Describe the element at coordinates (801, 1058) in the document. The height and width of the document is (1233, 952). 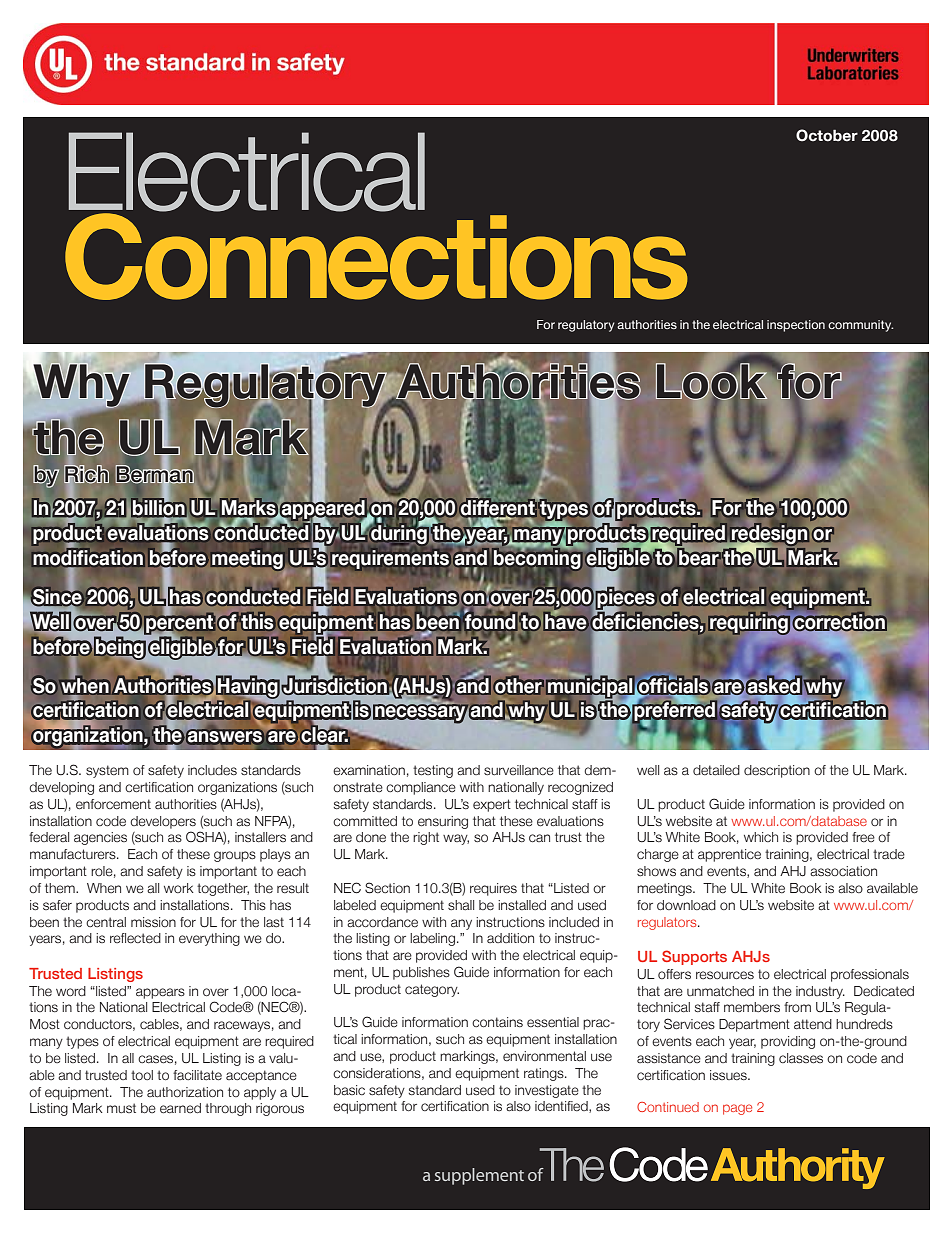
I see `classes` at that location.
